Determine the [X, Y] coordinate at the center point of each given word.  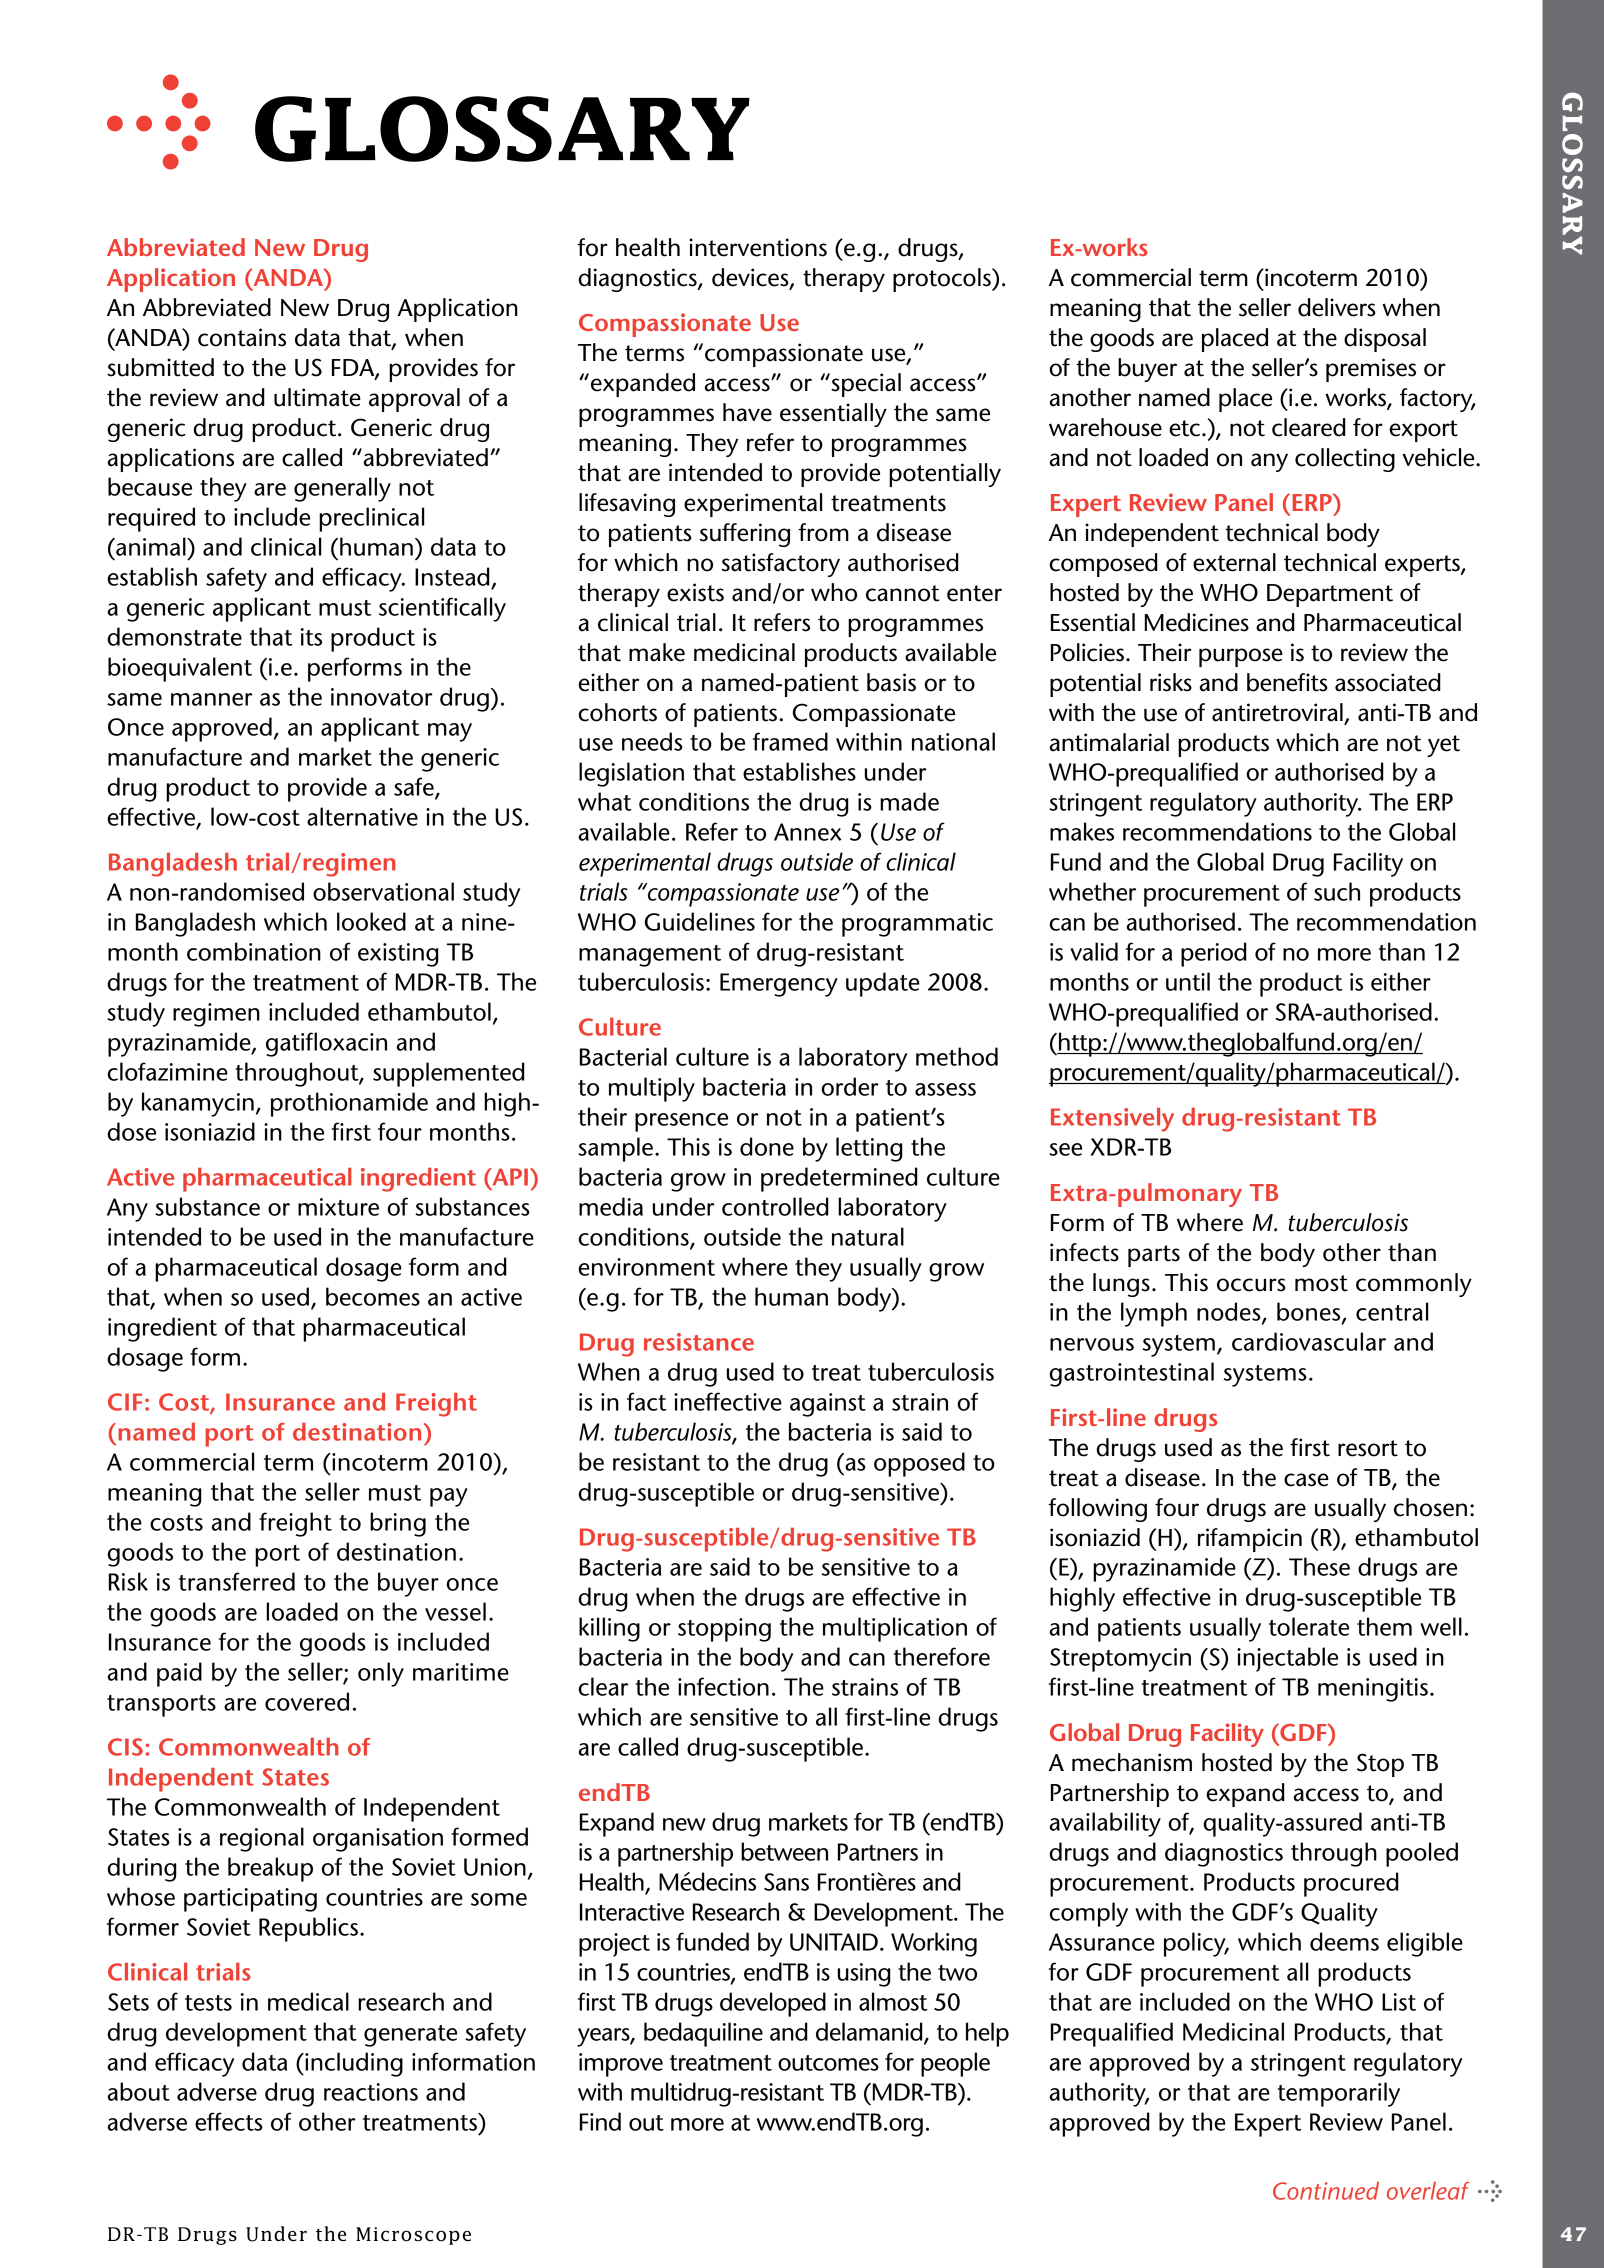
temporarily [1339, 2094]
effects [229, 2121]
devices [751, 278]
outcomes [828, 2063]
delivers [1337, 307]
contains [242, 337]
